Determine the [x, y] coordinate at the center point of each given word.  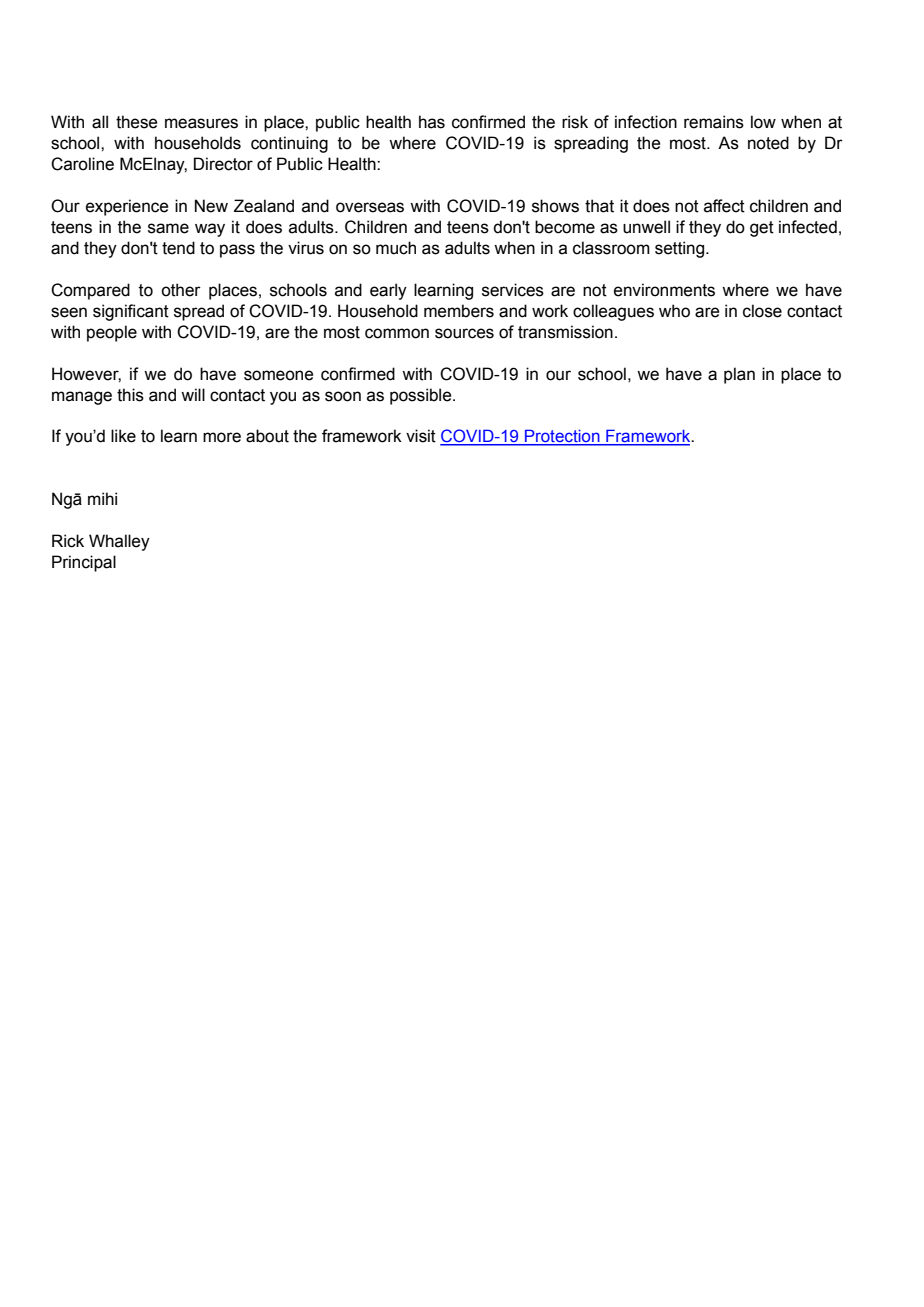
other [181, 290]
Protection [562, 437]
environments [664, 290]
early [388, 291]
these [136, 122]
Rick [68, 541]
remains [714, 122]
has [432, 122]
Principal [84, 563]
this [130, 395]
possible [422, 396]
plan [739, 375]
